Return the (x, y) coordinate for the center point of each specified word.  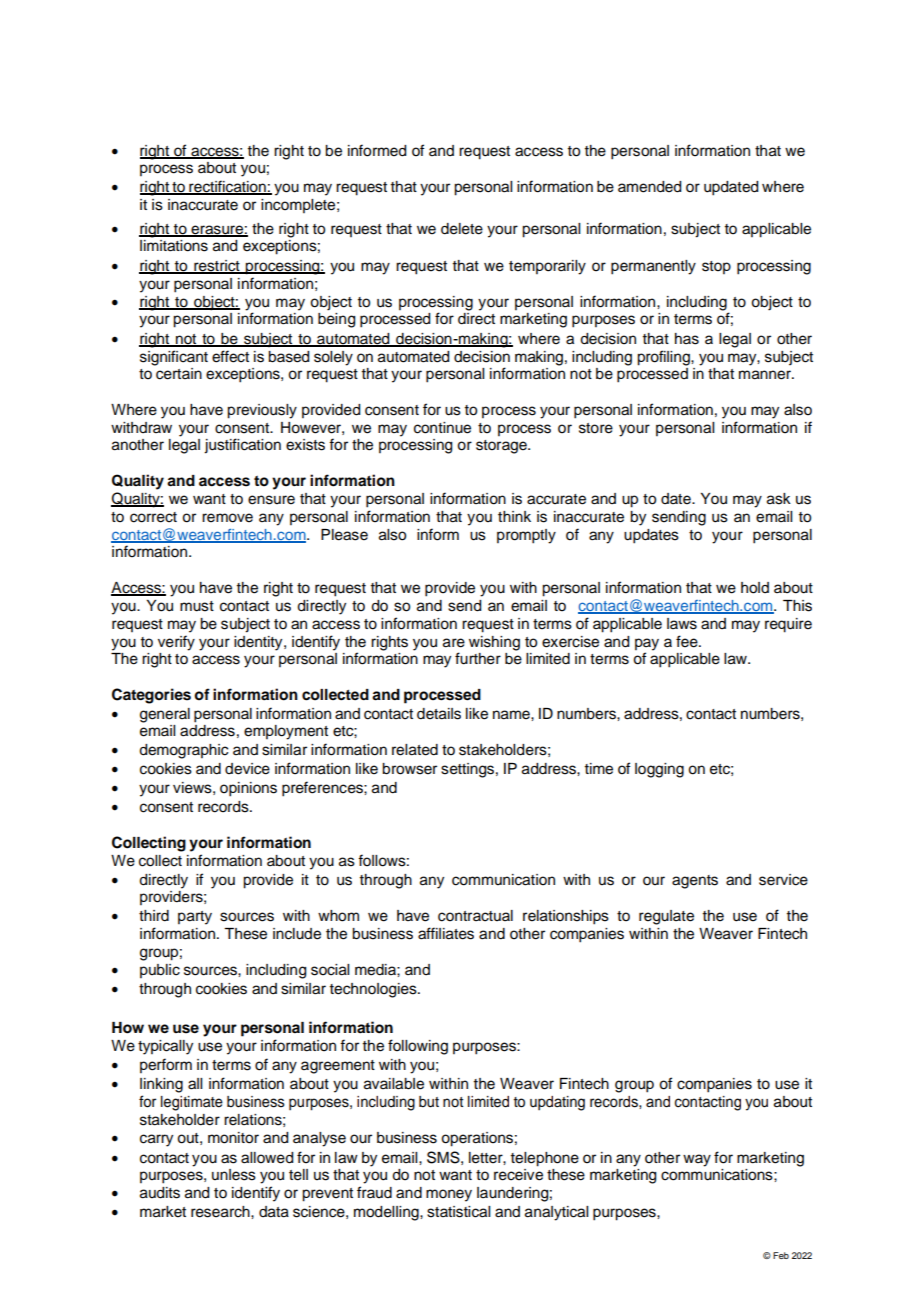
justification (242, 446)
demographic (183, 751)
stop (716, 267)
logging (659, 770)
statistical (458, 1212)
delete (462, 229)
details (439, 714)
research (221, 1212)
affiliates (446, 933)
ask (779, 499)
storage (502, 447)
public (160, 971)
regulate (666, 917)
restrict (217, 266)
